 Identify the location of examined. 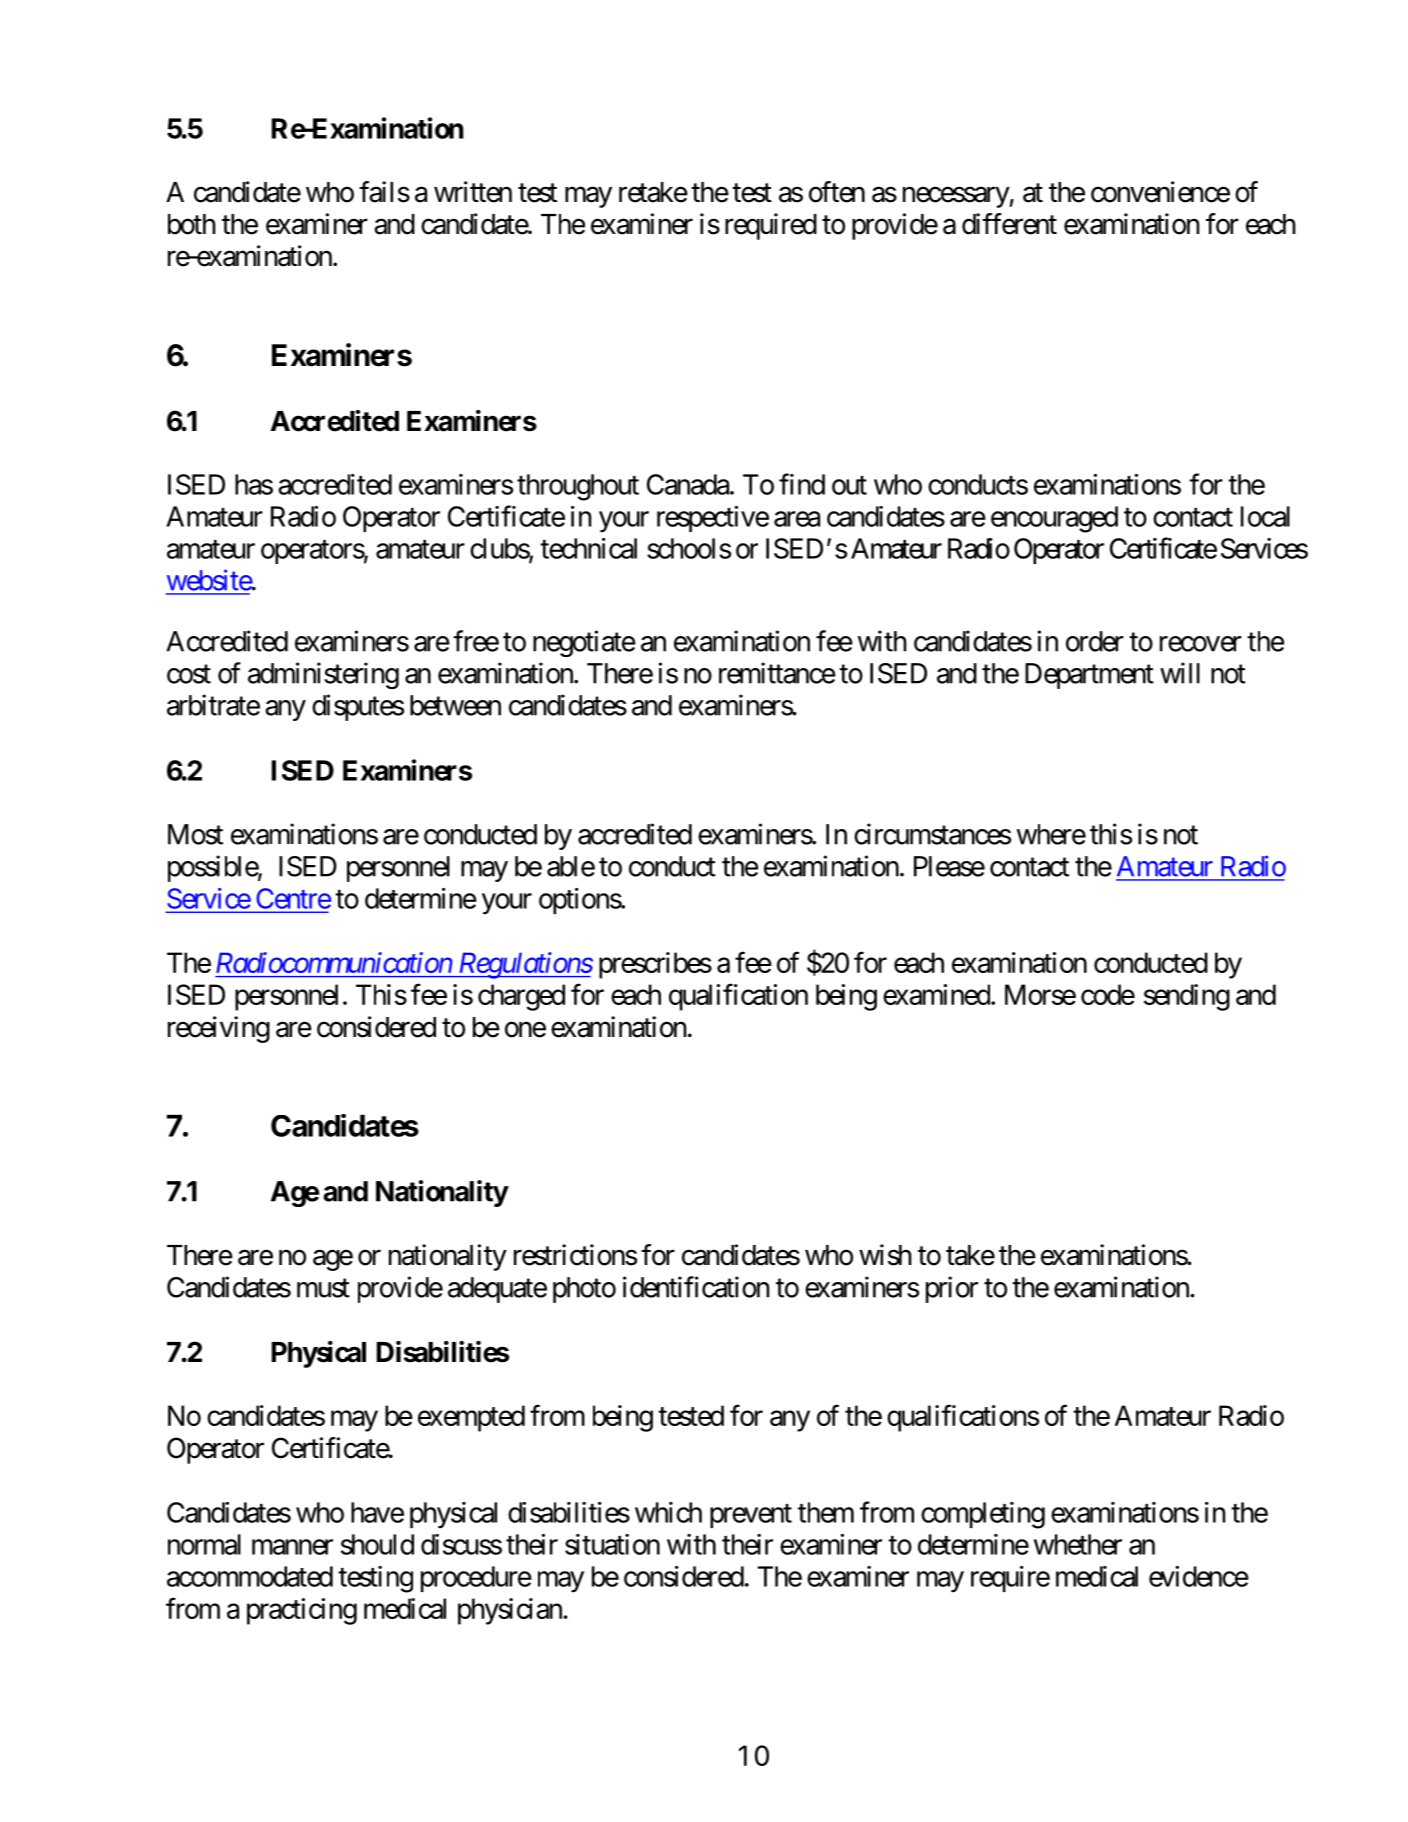
(936, 994).
